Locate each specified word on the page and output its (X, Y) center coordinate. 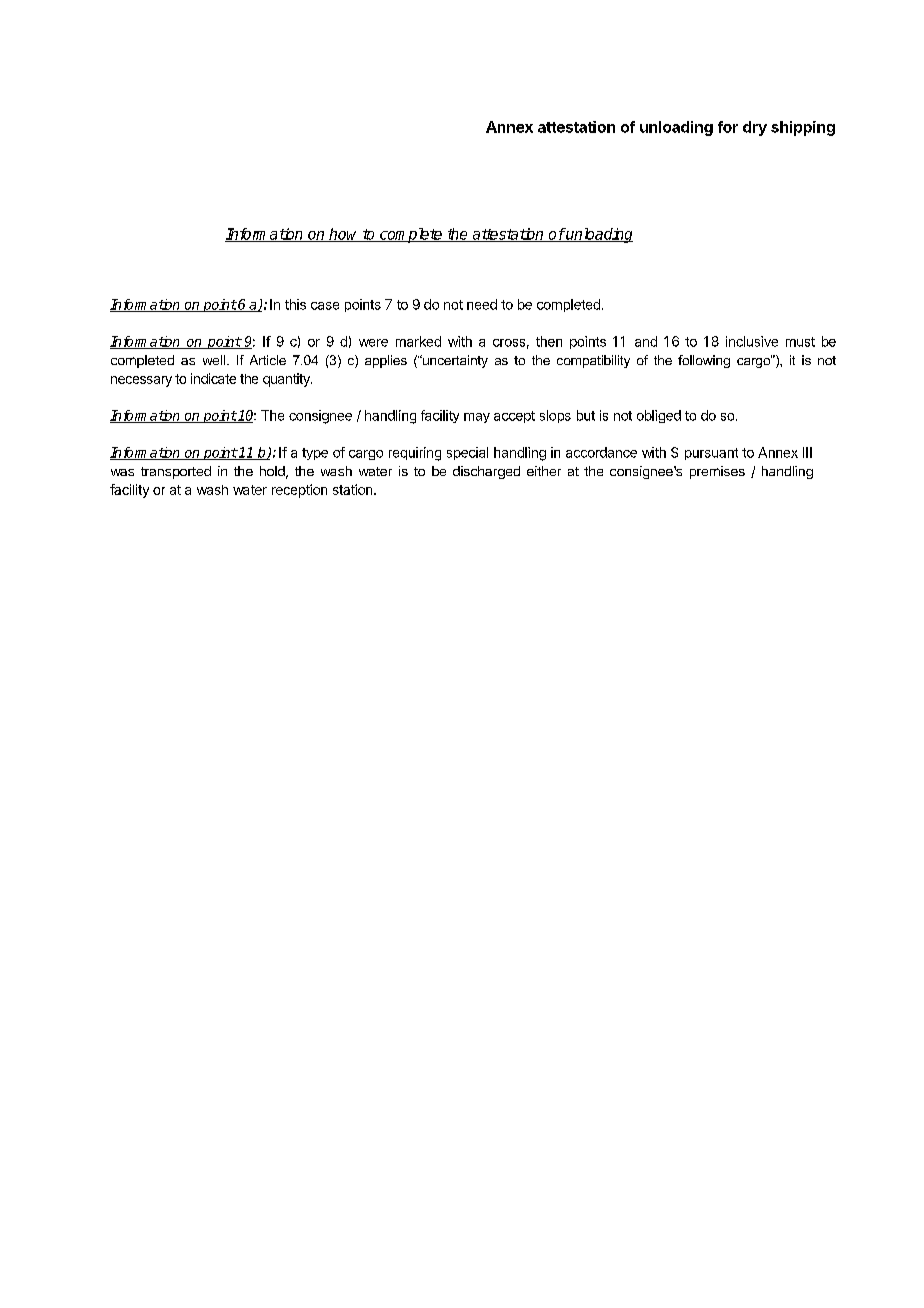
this (295, 304)
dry (755, 128)
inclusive (752, 341)
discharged (486, 472)
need (482, 304)
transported (176, 472)
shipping (803, 128)
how (344, 235)
